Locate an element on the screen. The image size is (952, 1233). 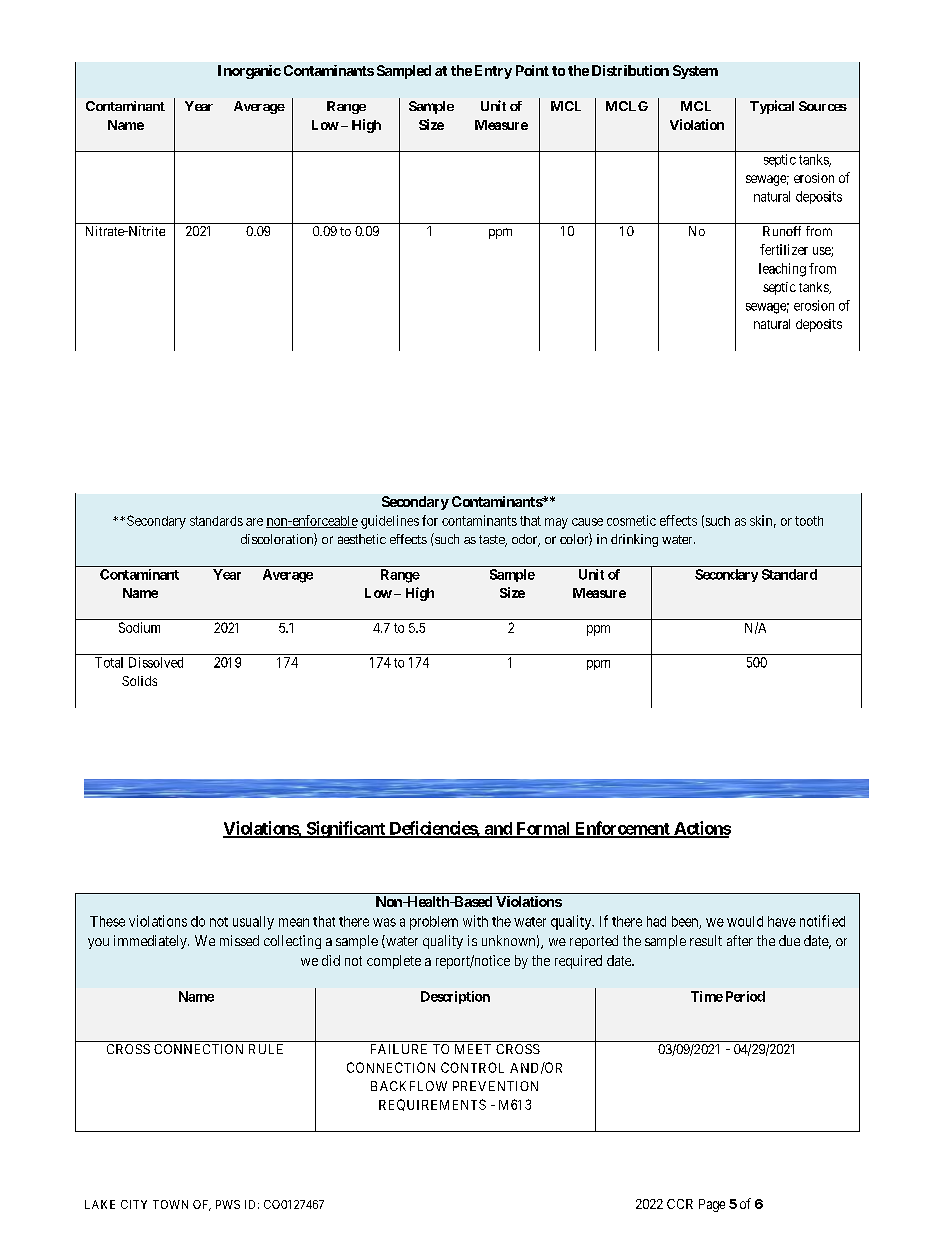
Typical is located at coordinates (772, 107).
